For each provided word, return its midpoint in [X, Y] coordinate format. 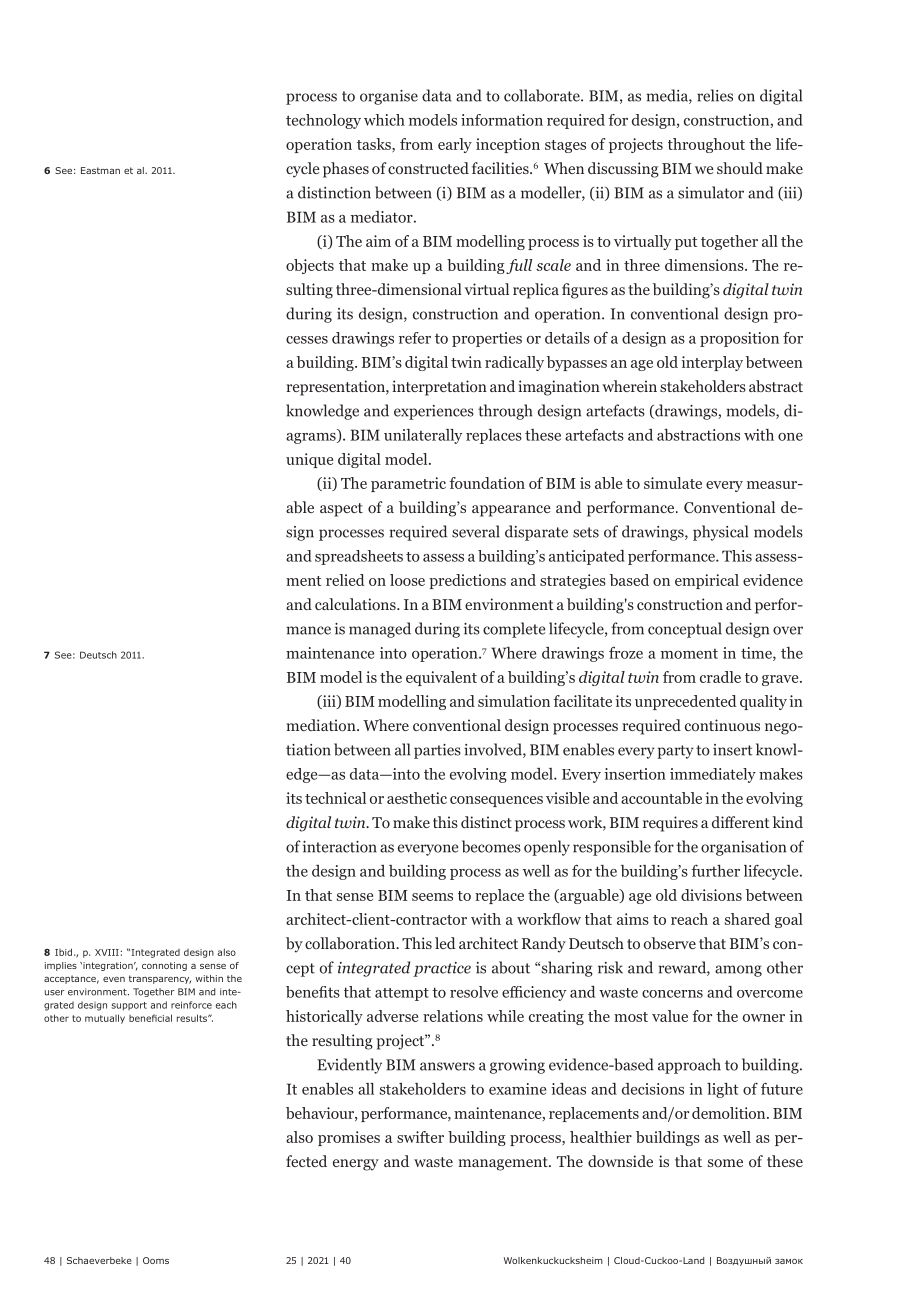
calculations [356, 604]
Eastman [100, 170]
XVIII [107, 952]
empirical [707, 581]
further [715, 871]
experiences [434, 412]
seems [432, 897]
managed [380, 630]
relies [715, 95]
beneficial [150, 1018]
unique [309, 460]
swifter [420, 1137]
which [384, 120]
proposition [739, 339]
